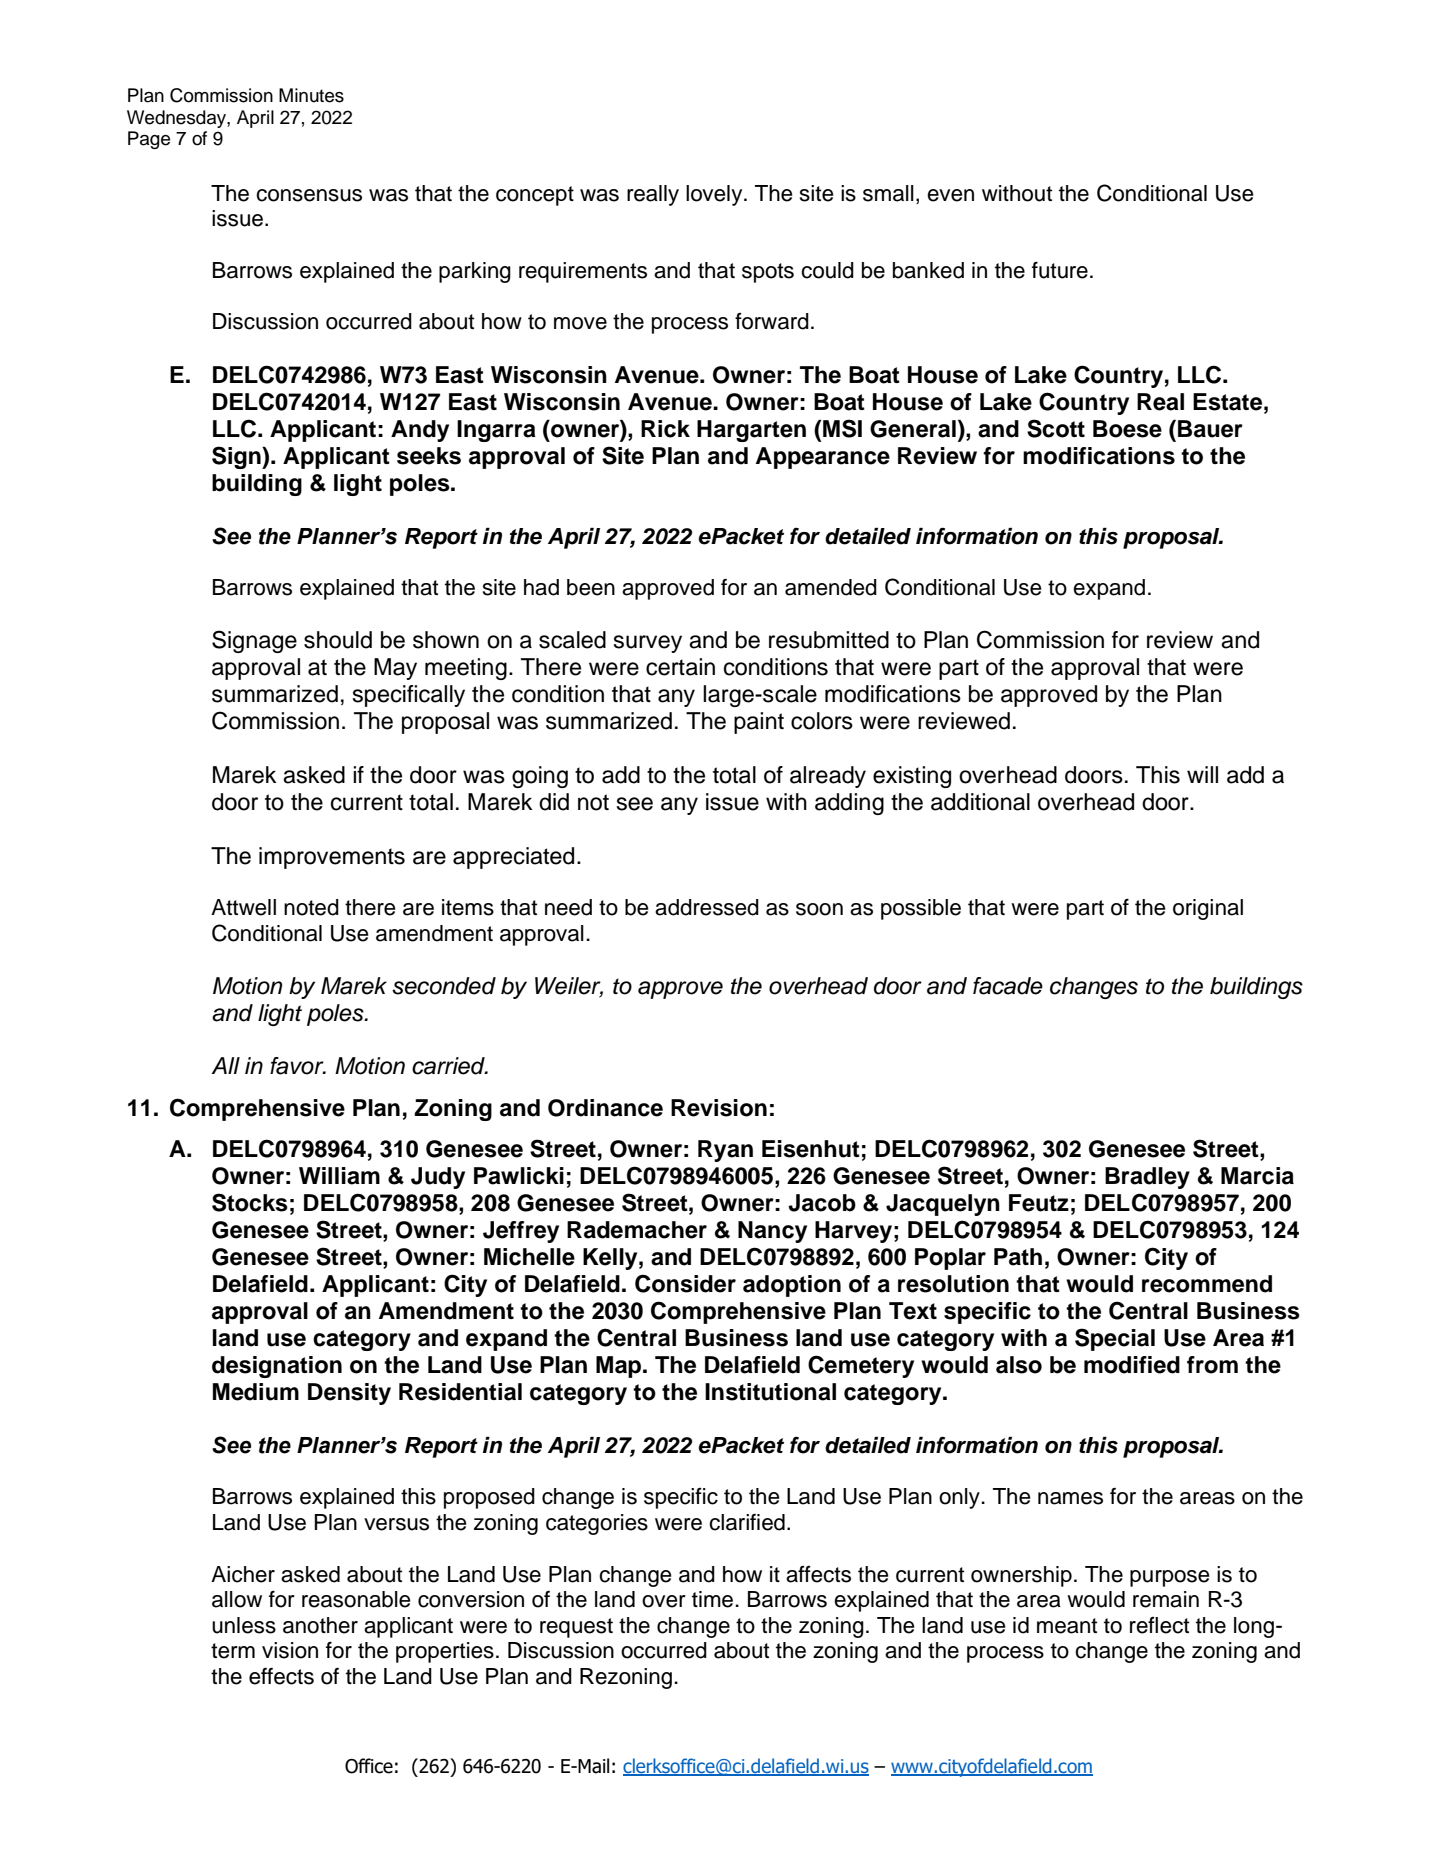 Image resolution: width=1438 pixels, height=1861 pixels. Describe the element at coordinates (311, 907) in the screenshot. I see `noted` at that location.
